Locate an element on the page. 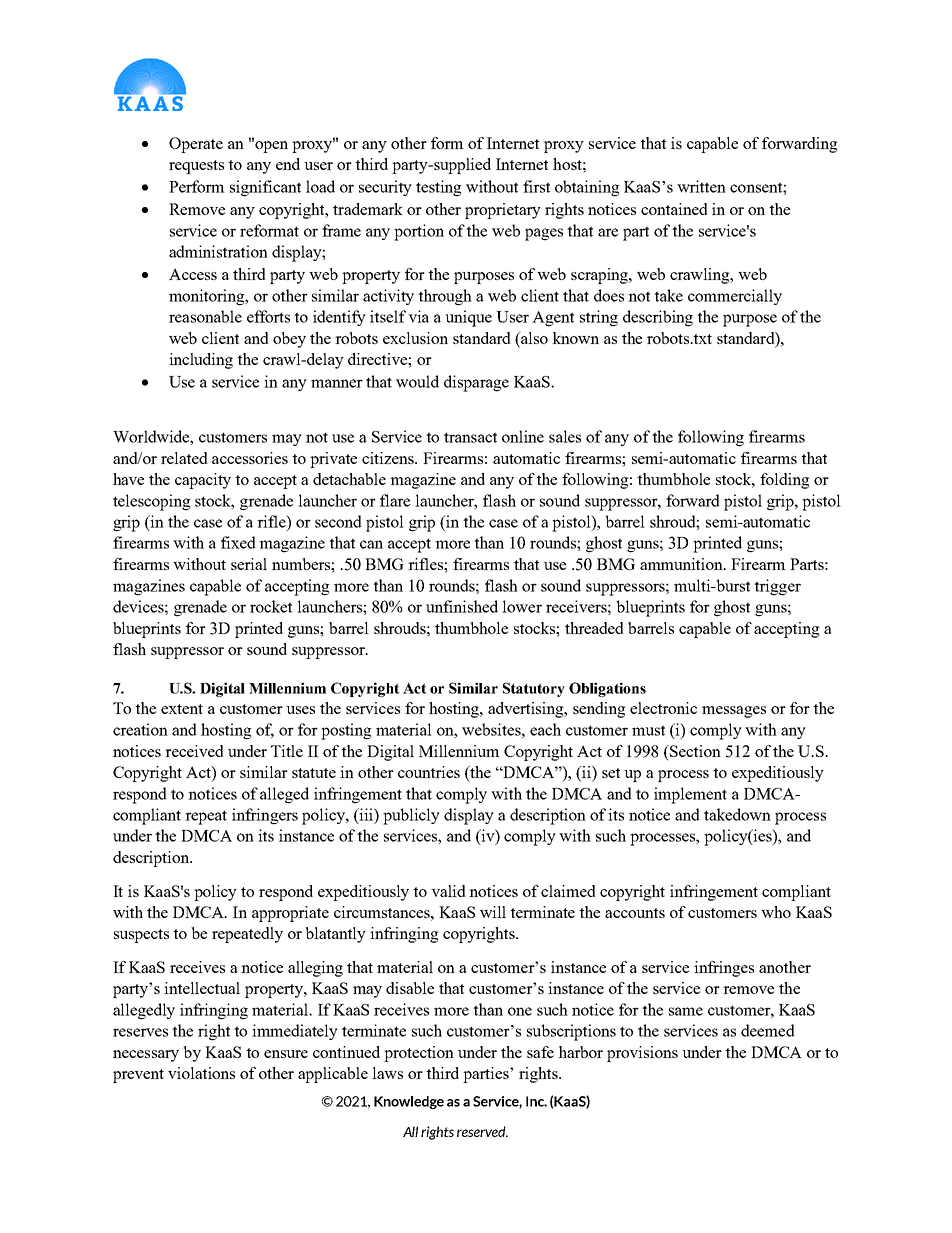 Image resolution: width=952 pixels, height=1233 pixels. trigger is located at coordinates (777, 587).
